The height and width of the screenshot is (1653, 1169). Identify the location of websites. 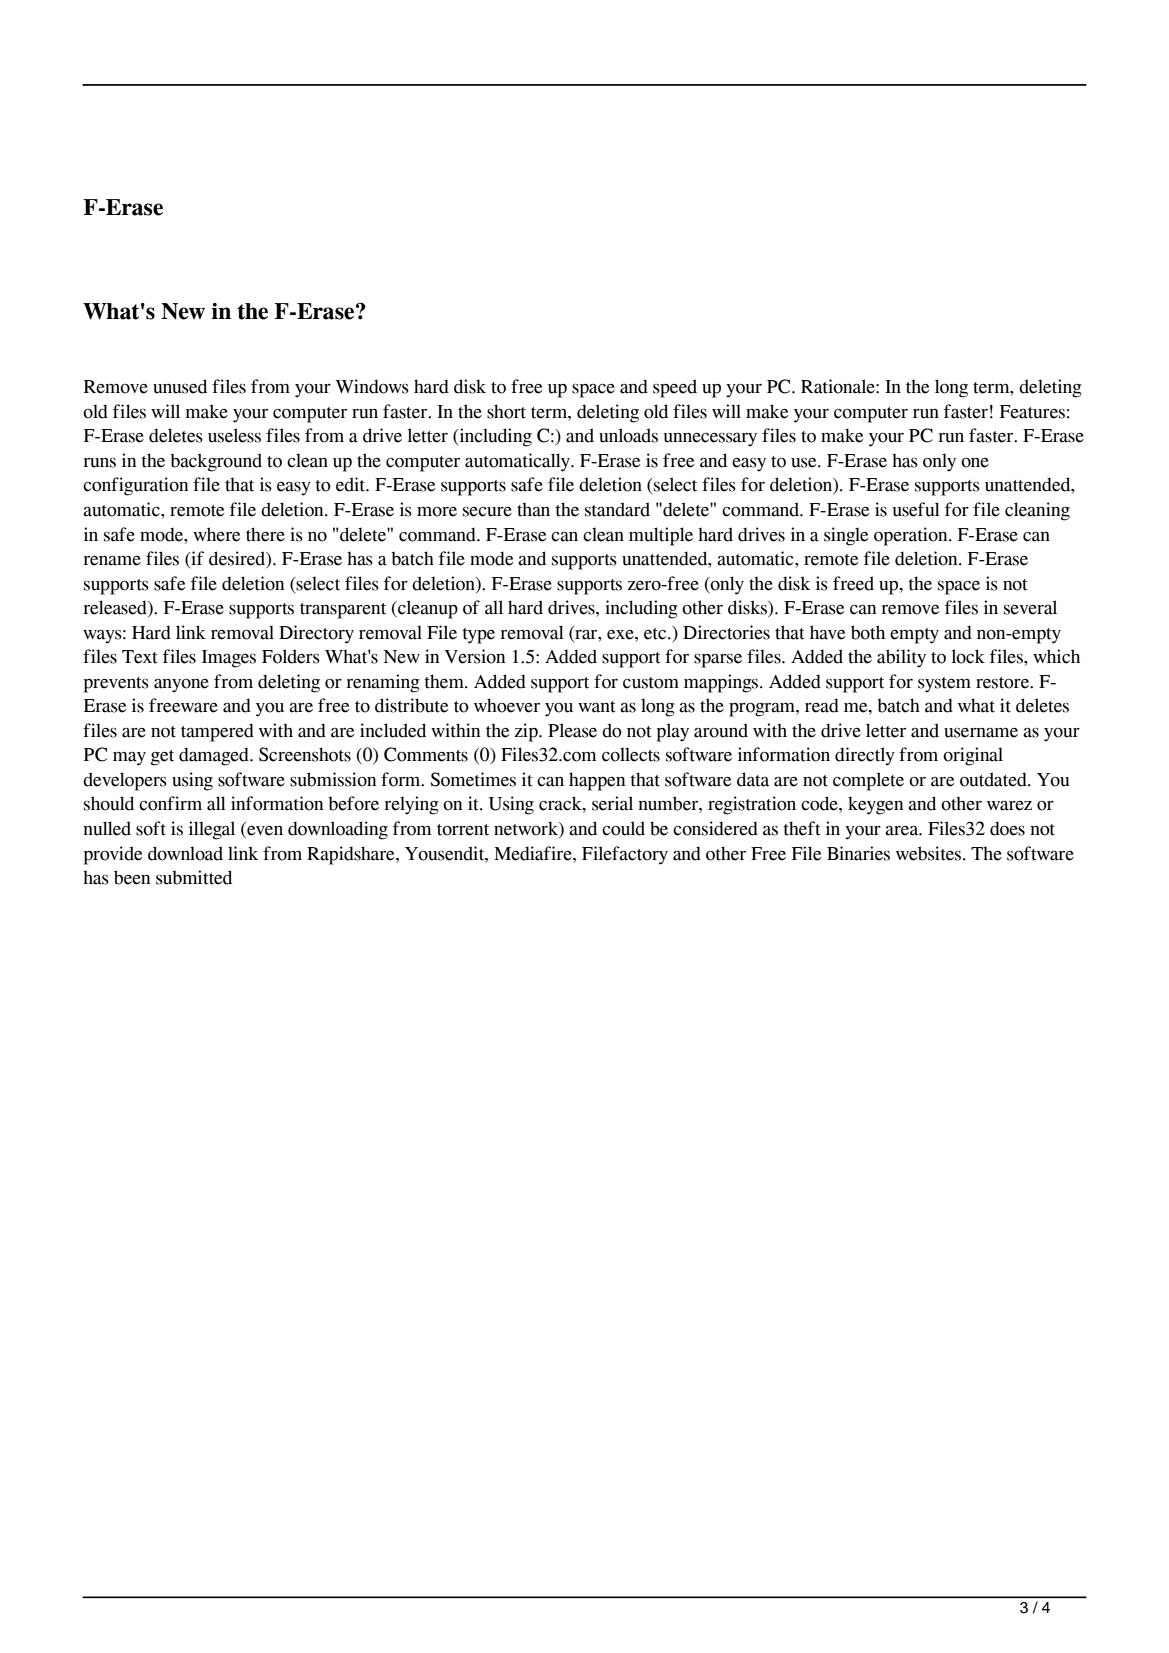
(930, 853).
